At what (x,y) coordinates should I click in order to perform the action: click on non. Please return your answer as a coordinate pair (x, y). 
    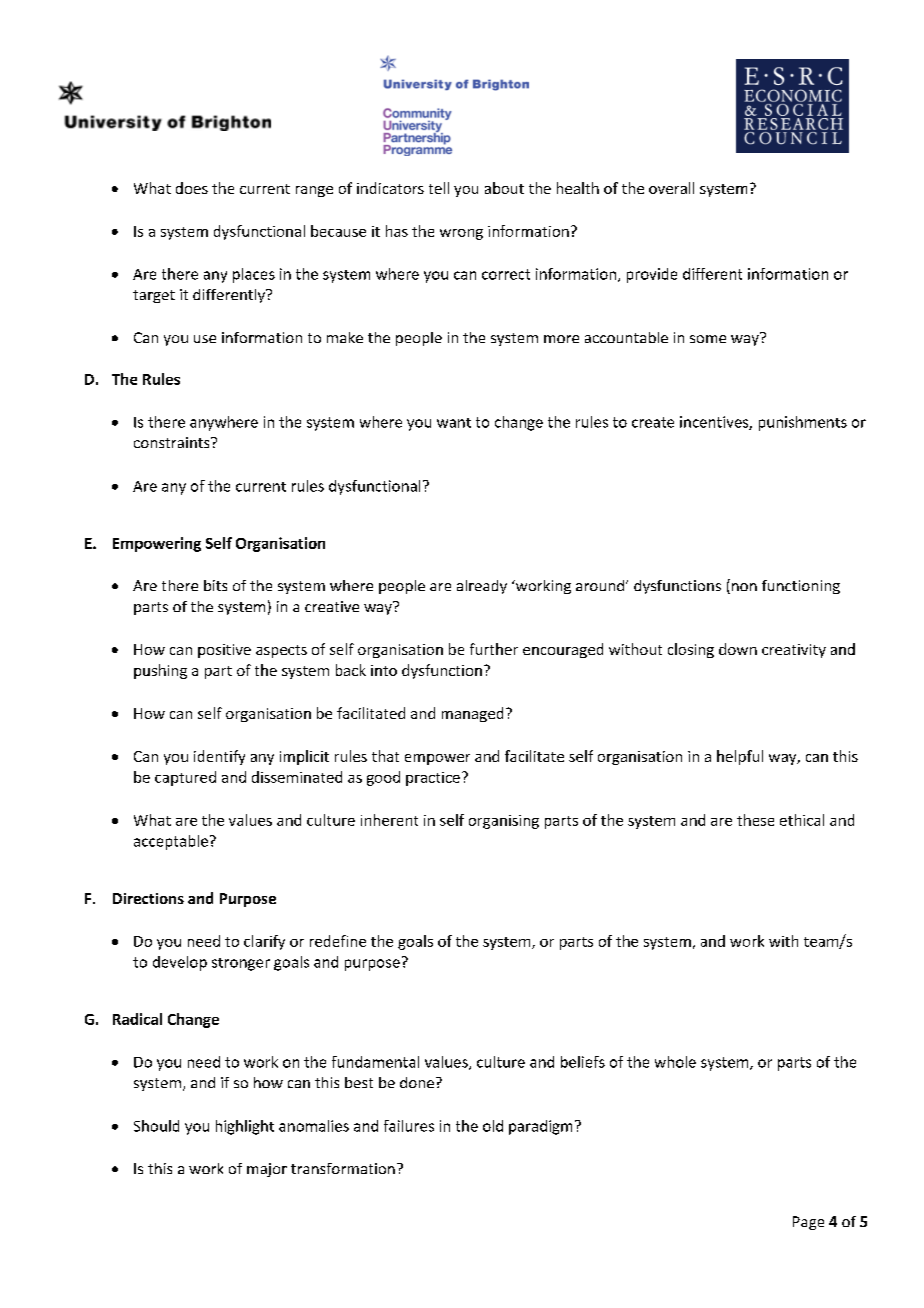
    Looking at the image, I should click on (744, 587).
